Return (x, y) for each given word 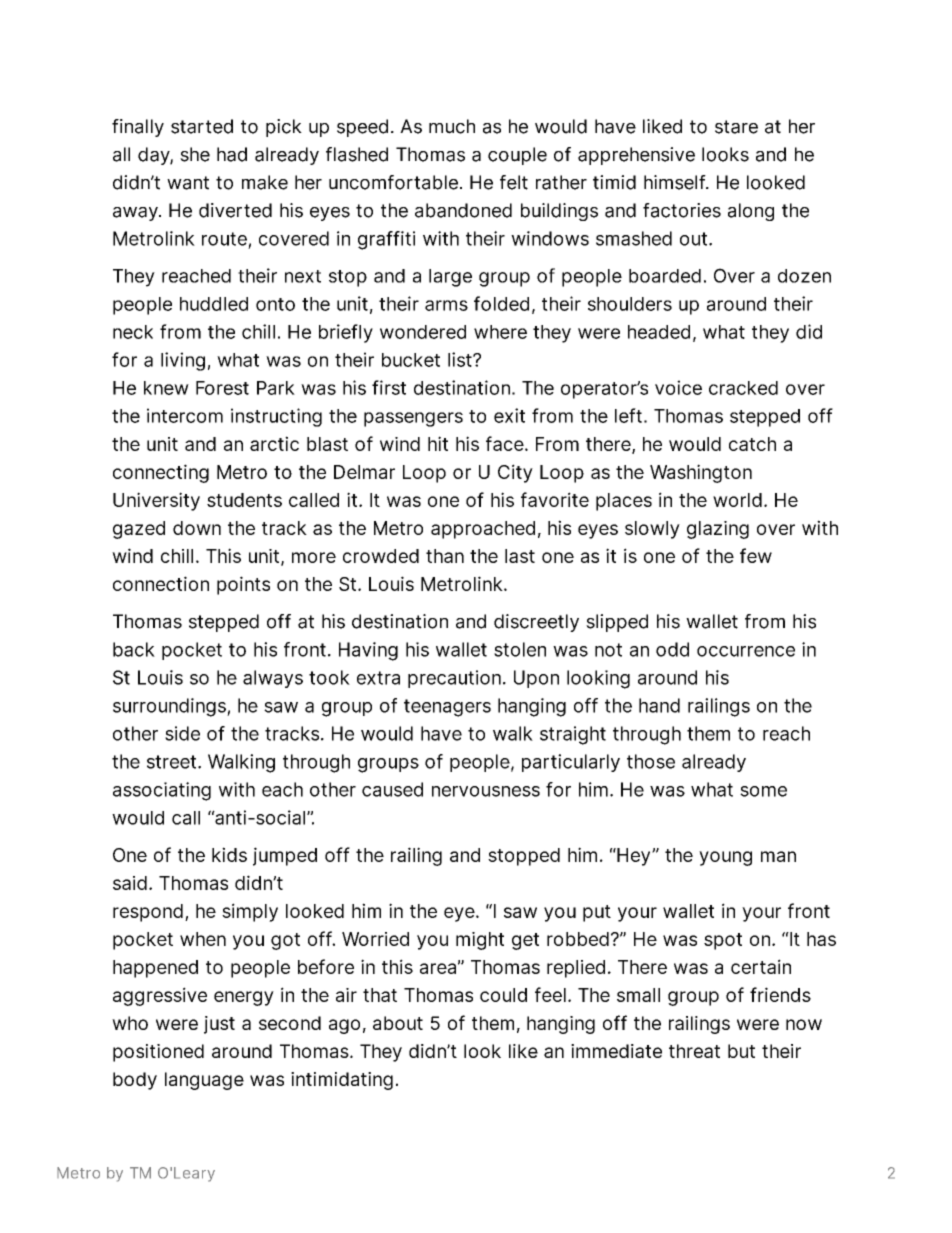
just (219, 1025)
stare (736, 127)
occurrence (746, 651)
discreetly (536, 623)
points (243, 585)
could (503, 995)
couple (517, 156)
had (232, 154)
